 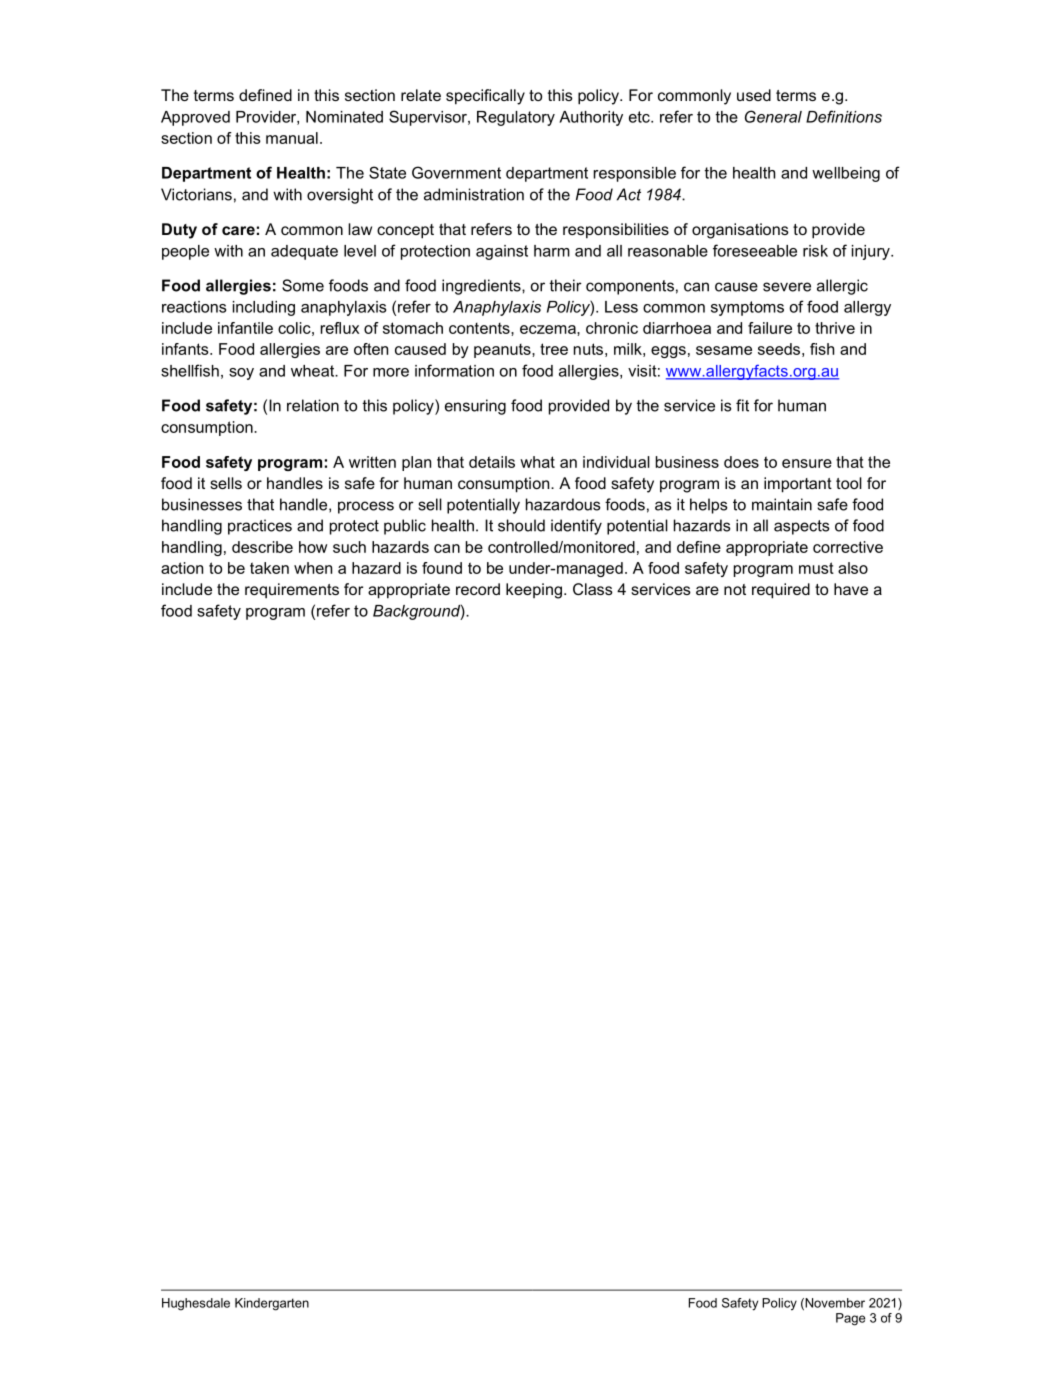 What do you see at coordinates (781, 591) in the screenshot?
I see `required` at bounding box center [781, 591].
